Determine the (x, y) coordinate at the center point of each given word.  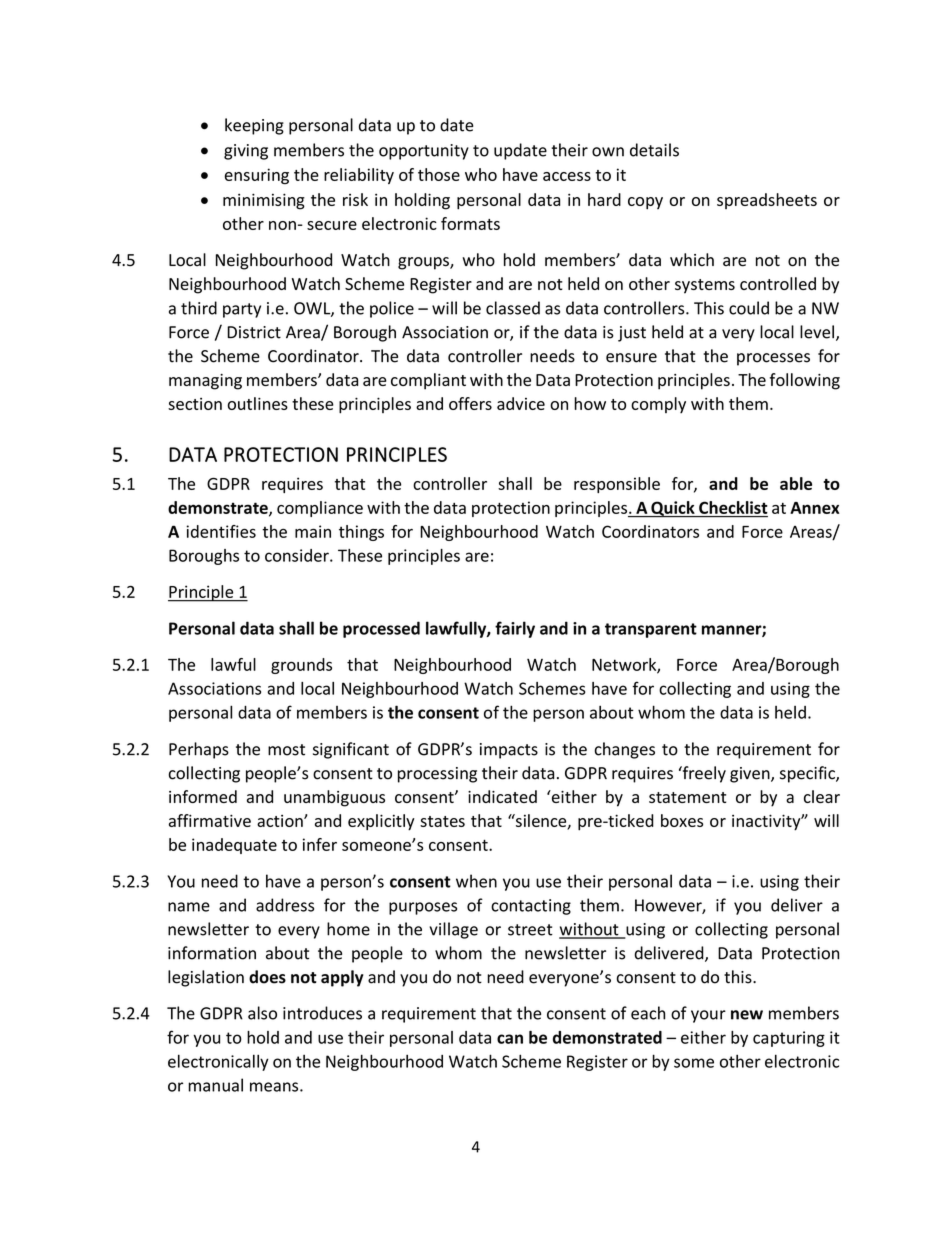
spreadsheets (767, 201)
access (567, 176)
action (281, 821)
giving (246, 152)
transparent (651, 630)
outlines (258, 403)
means (275, 1087)
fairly (515, 629)
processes (773, 359)
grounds (301, 666)
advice (521, 403)
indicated (502, 796)
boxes (682, 820)
